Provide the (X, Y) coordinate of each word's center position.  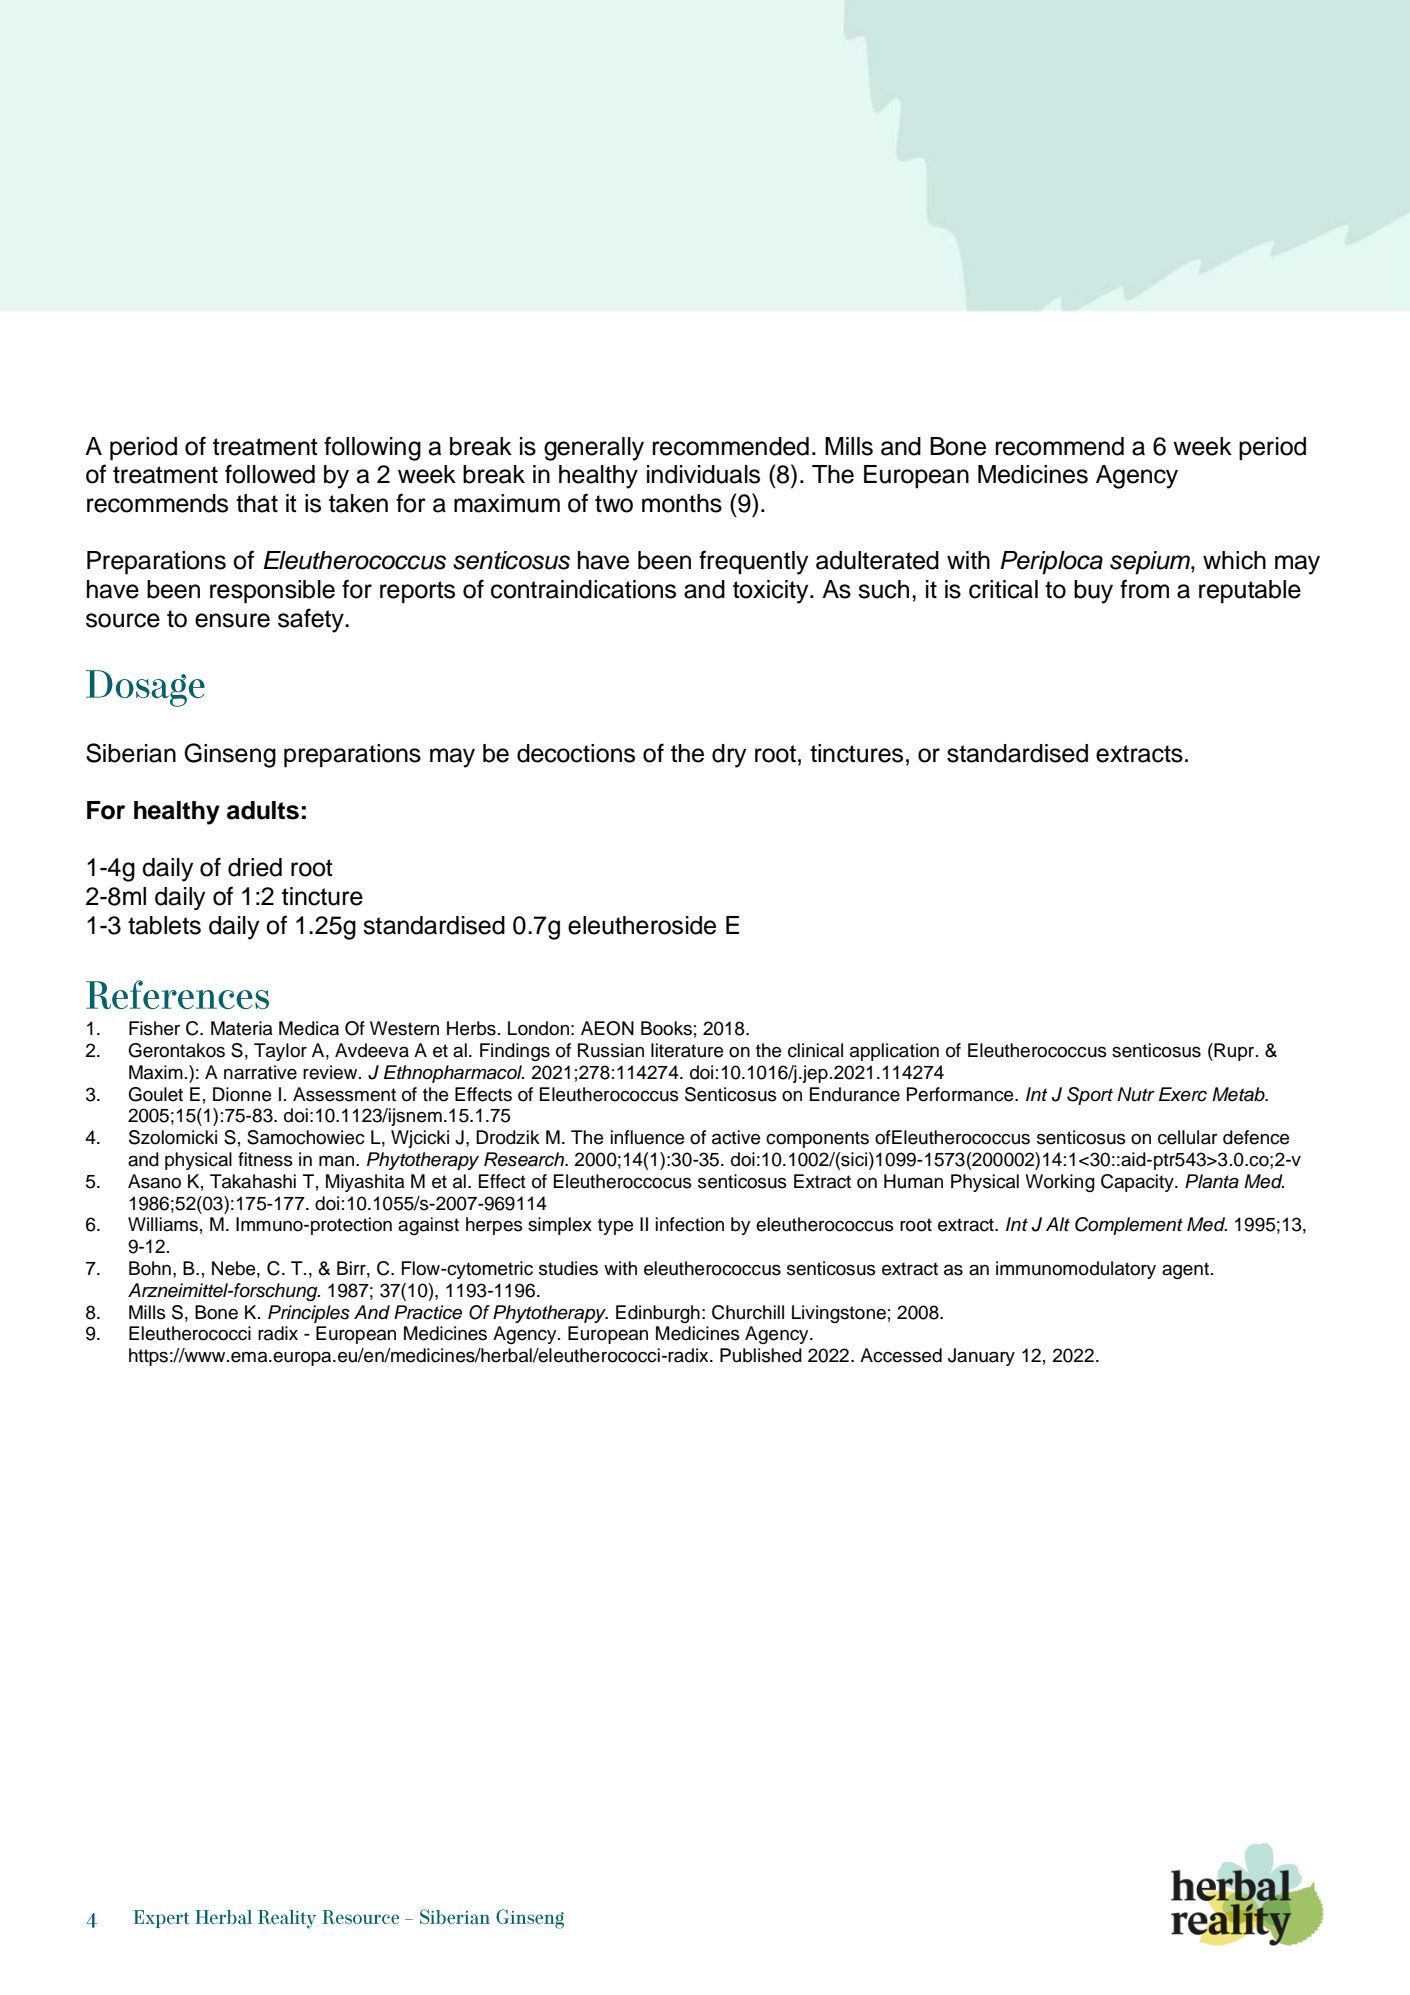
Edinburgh (658, 1314)
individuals (703, 474)
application (894, 1052)
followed (270, 474)
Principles (309, 1314)
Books (666, 1028)
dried (255, 867)
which (1234, 560)
